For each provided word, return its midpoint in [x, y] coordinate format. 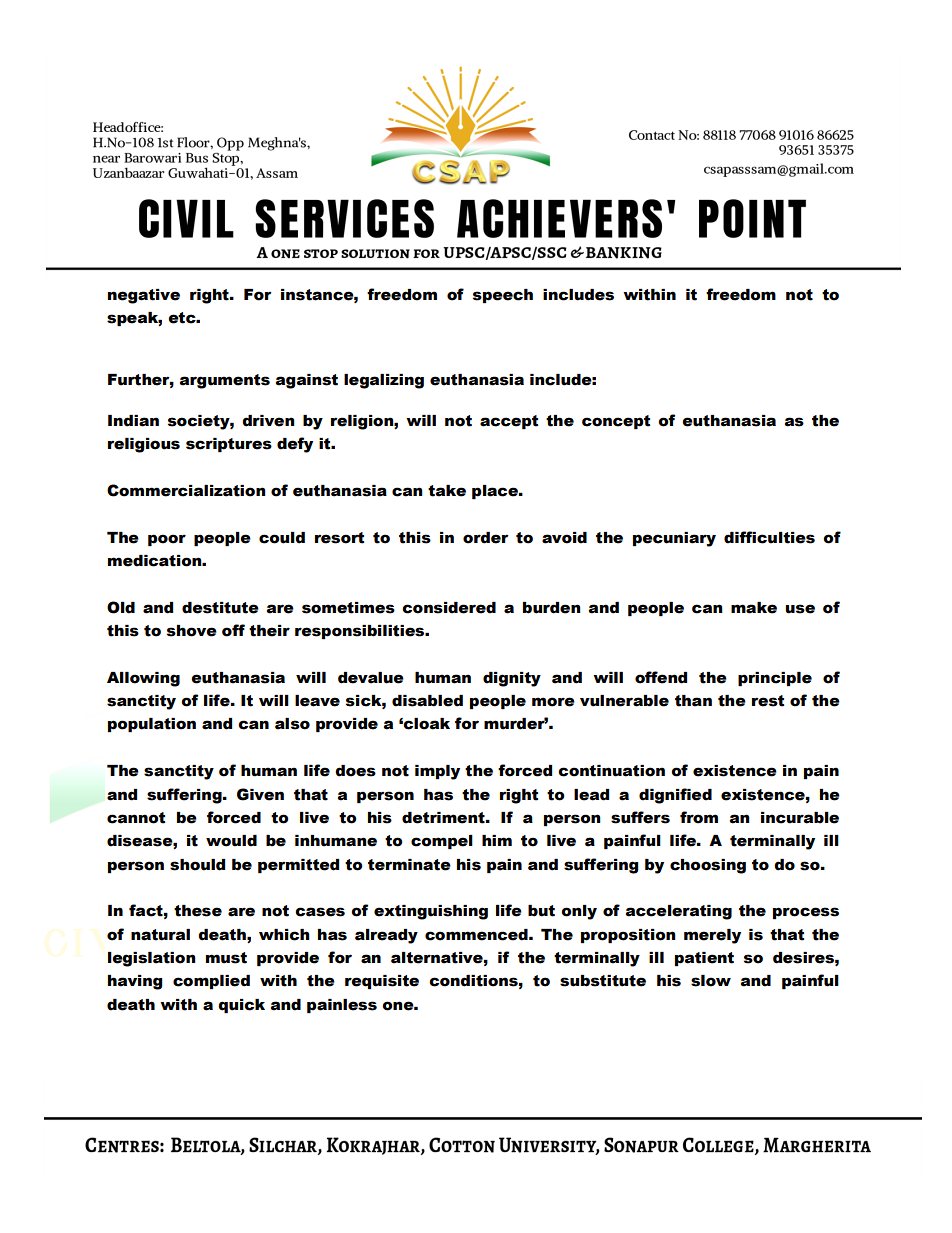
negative [144, 296]
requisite [382, 982]
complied [211, 982]
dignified [675, 796]
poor [167, 540]
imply [437, 772]
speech [503, 296]
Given [260, 794]
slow [711, 981]
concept [616, 422]
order [486, 538]
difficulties [769, 537]
